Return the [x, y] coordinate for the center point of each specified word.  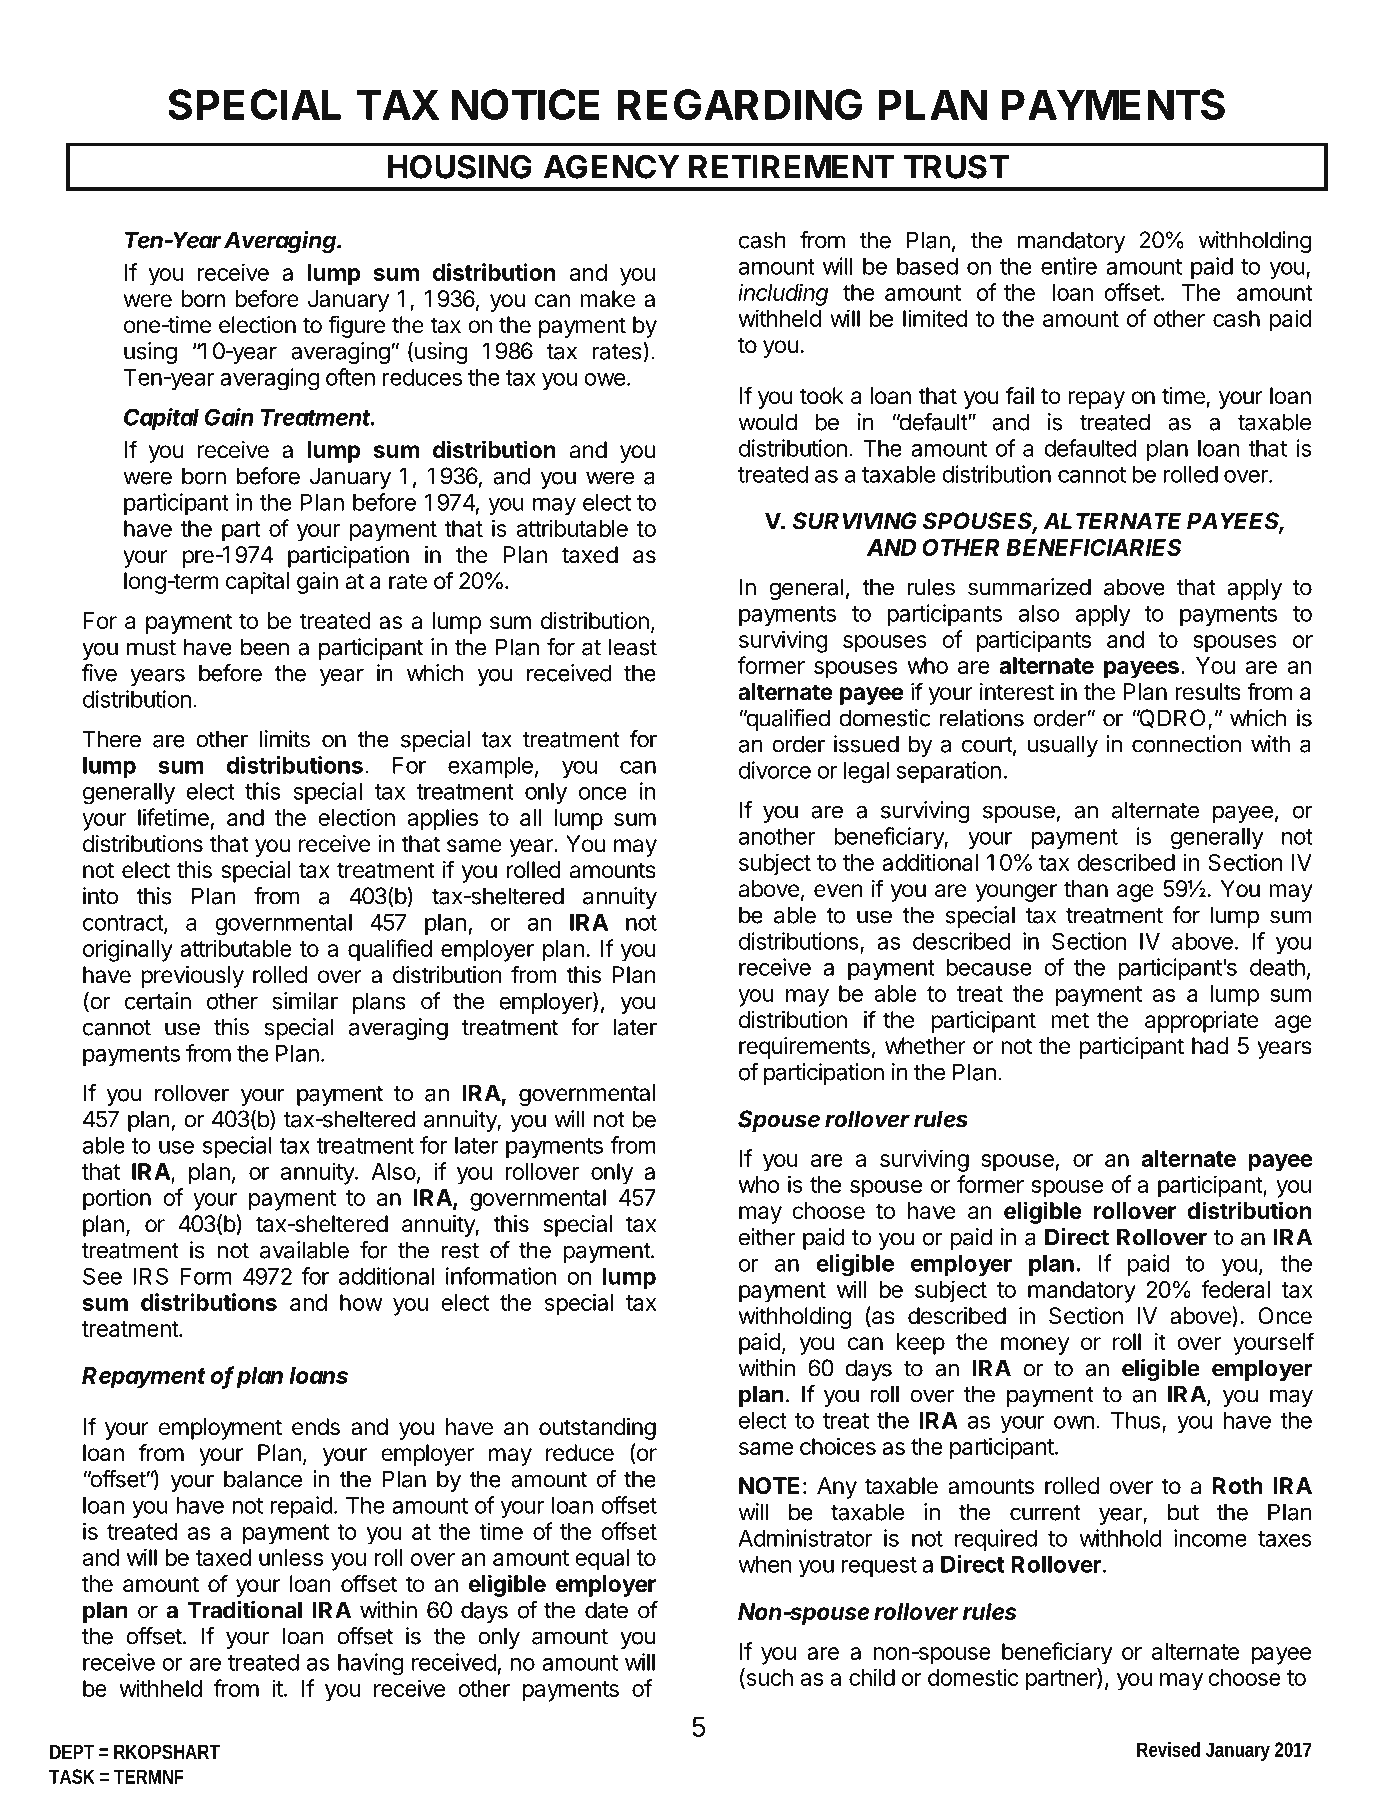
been [265, 647]
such [768, 1678]
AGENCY [612, 166]
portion [117, 1199]
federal [1235, 1289]
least [633, 647]
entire [1069, 266]
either [767, 1237]
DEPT [72, 1752]
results [1208, 692]
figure [356, 326]
